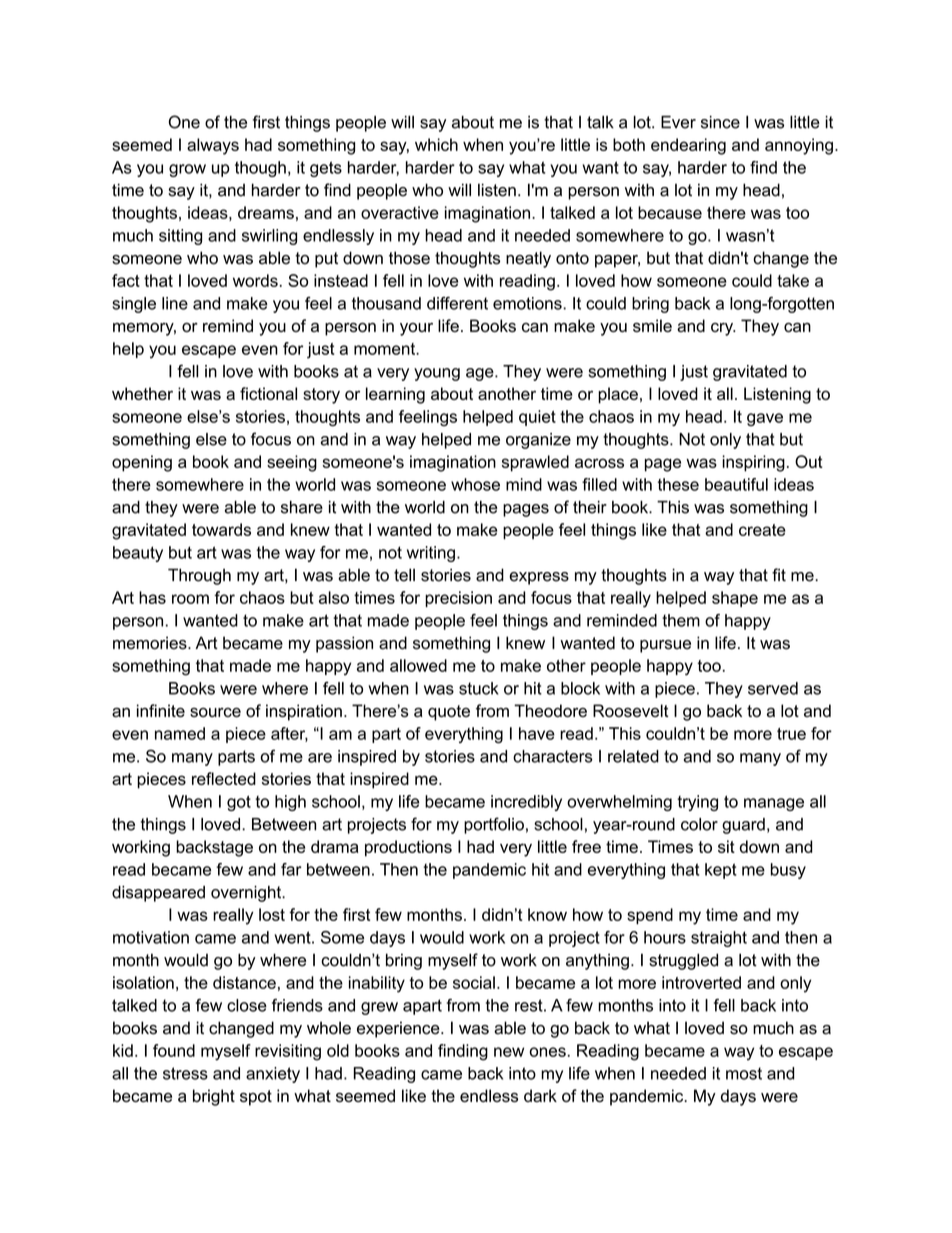 The image size is (952, 1233). I want to click on reflected, so click(224, 778).
